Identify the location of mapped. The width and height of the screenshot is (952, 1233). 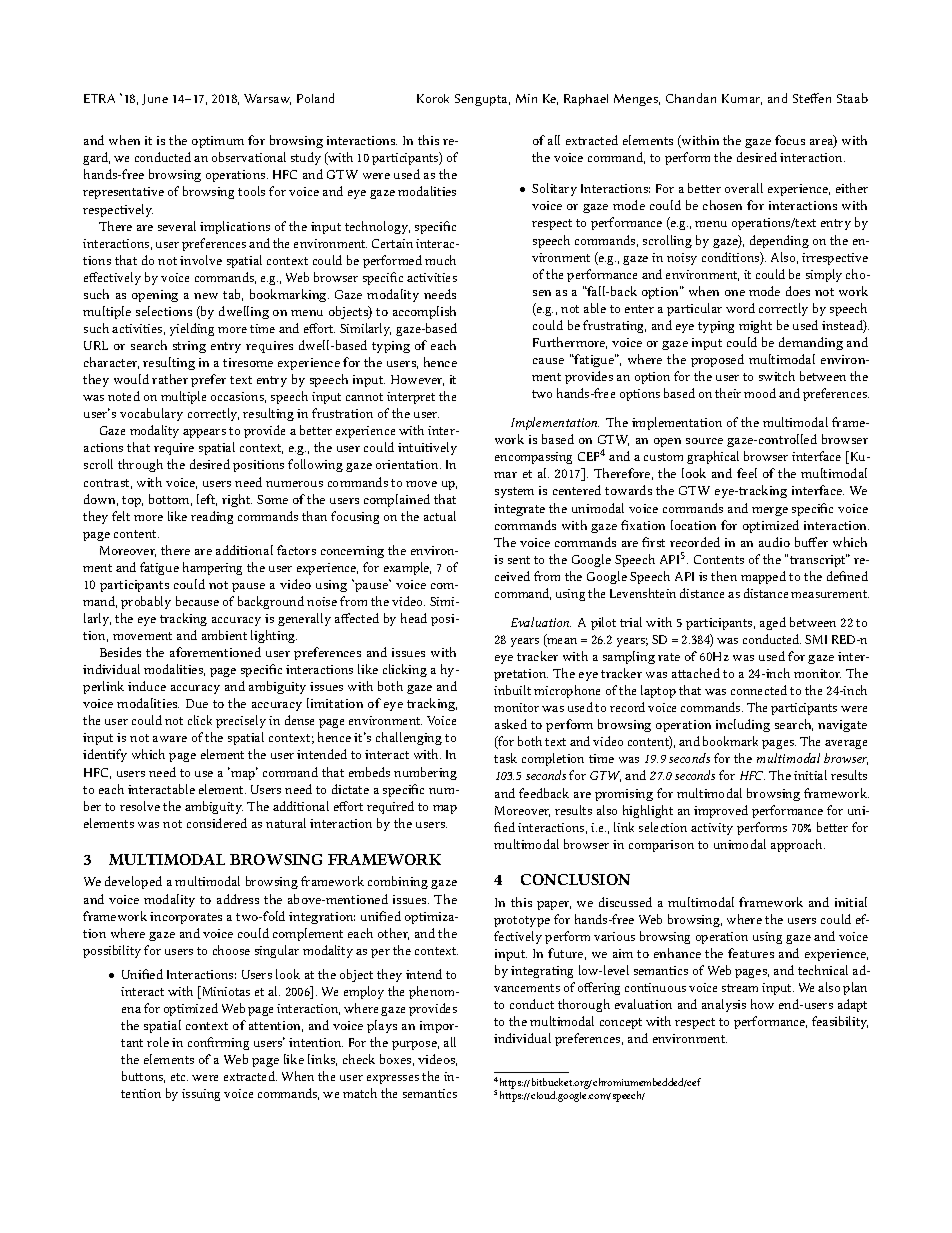
(763, 577).
